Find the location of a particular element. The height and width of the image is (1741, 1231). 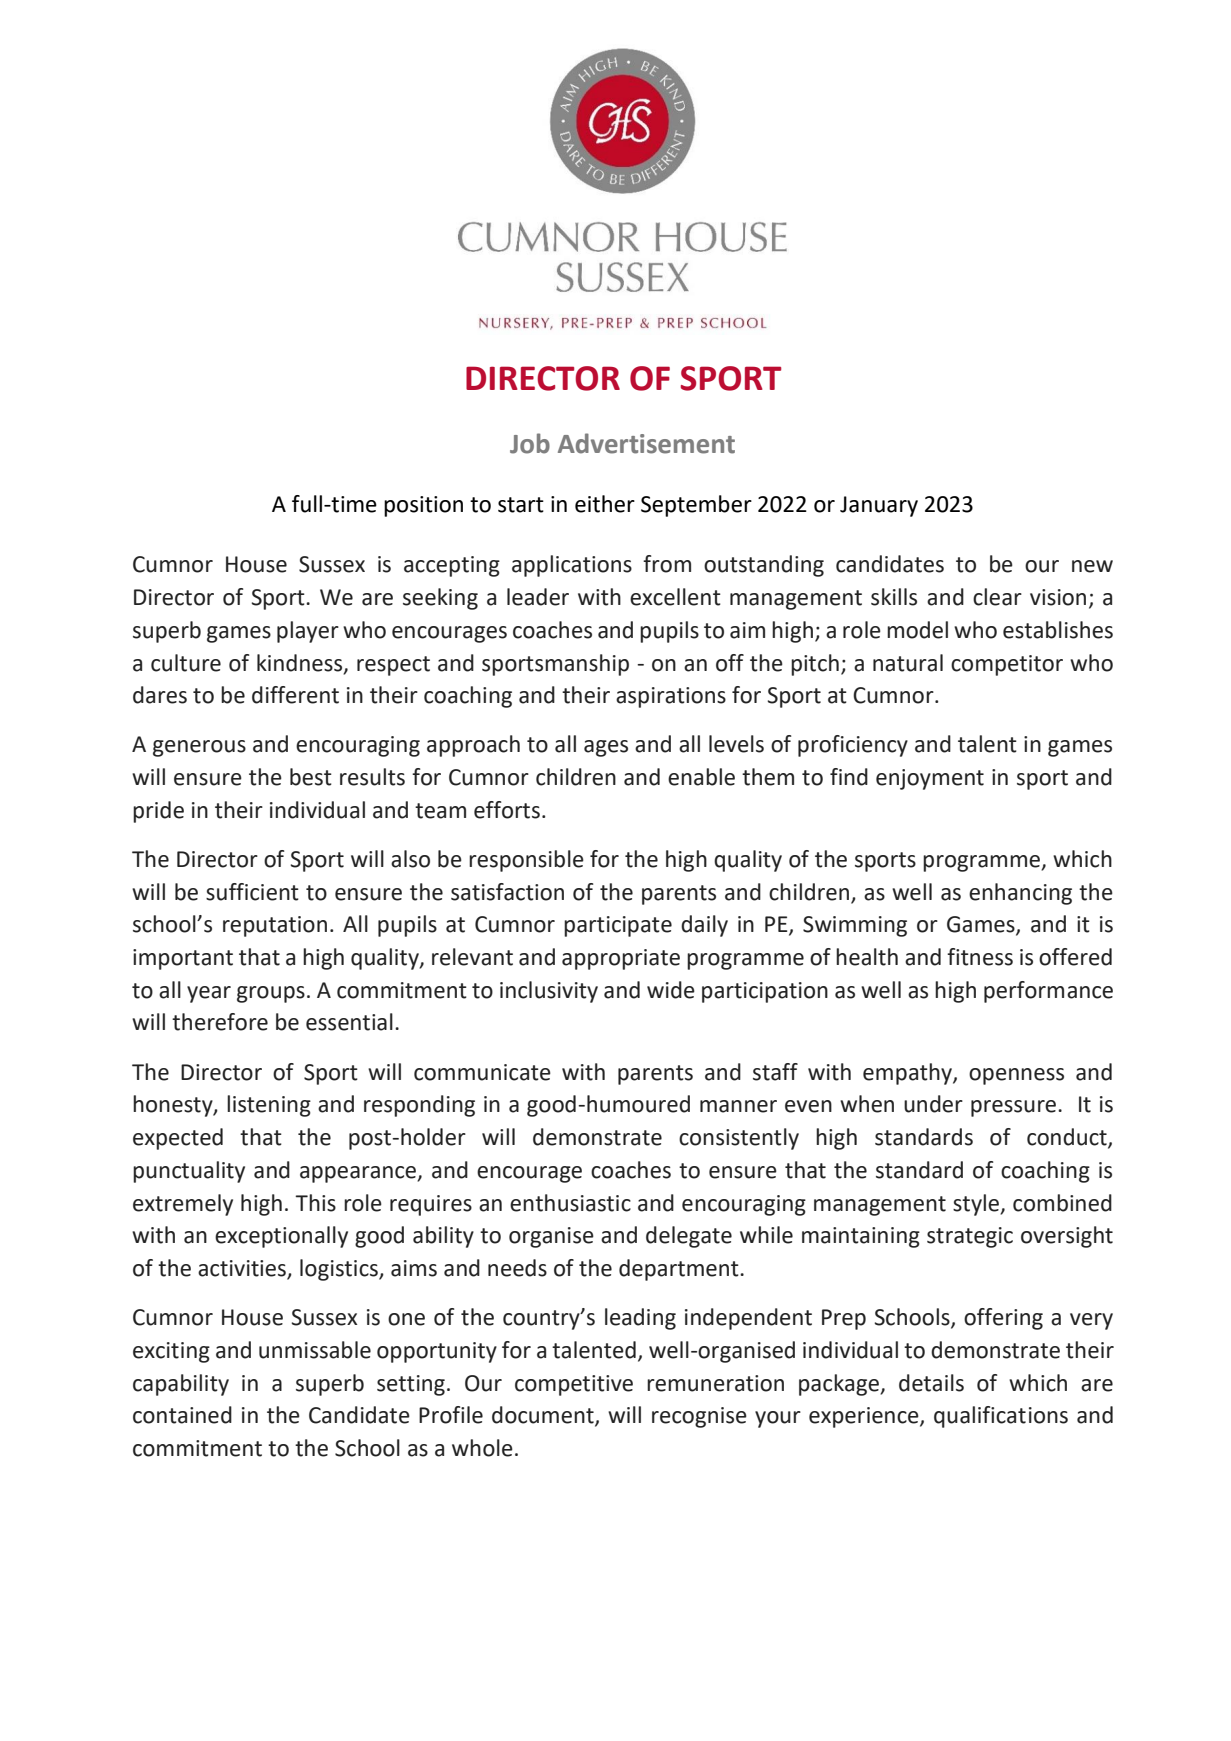

fitness is located at coordinates (980, 957).
